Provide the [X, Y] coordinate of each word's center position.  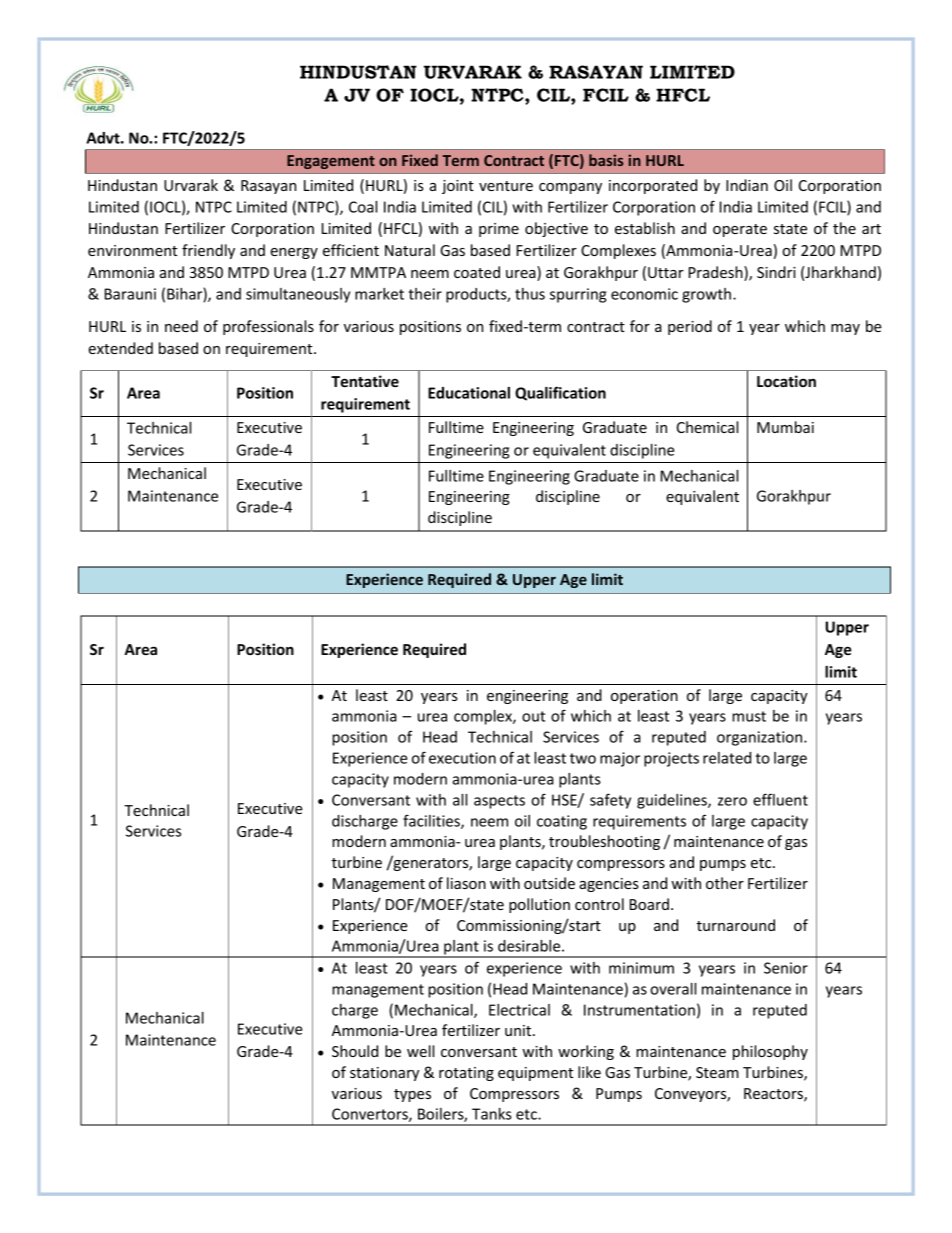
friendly [208, 251]
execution [462, 758]
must [749, 716]
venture [506, 186]
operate [740, 230]
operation [644, 697]
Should [355, 1051]
